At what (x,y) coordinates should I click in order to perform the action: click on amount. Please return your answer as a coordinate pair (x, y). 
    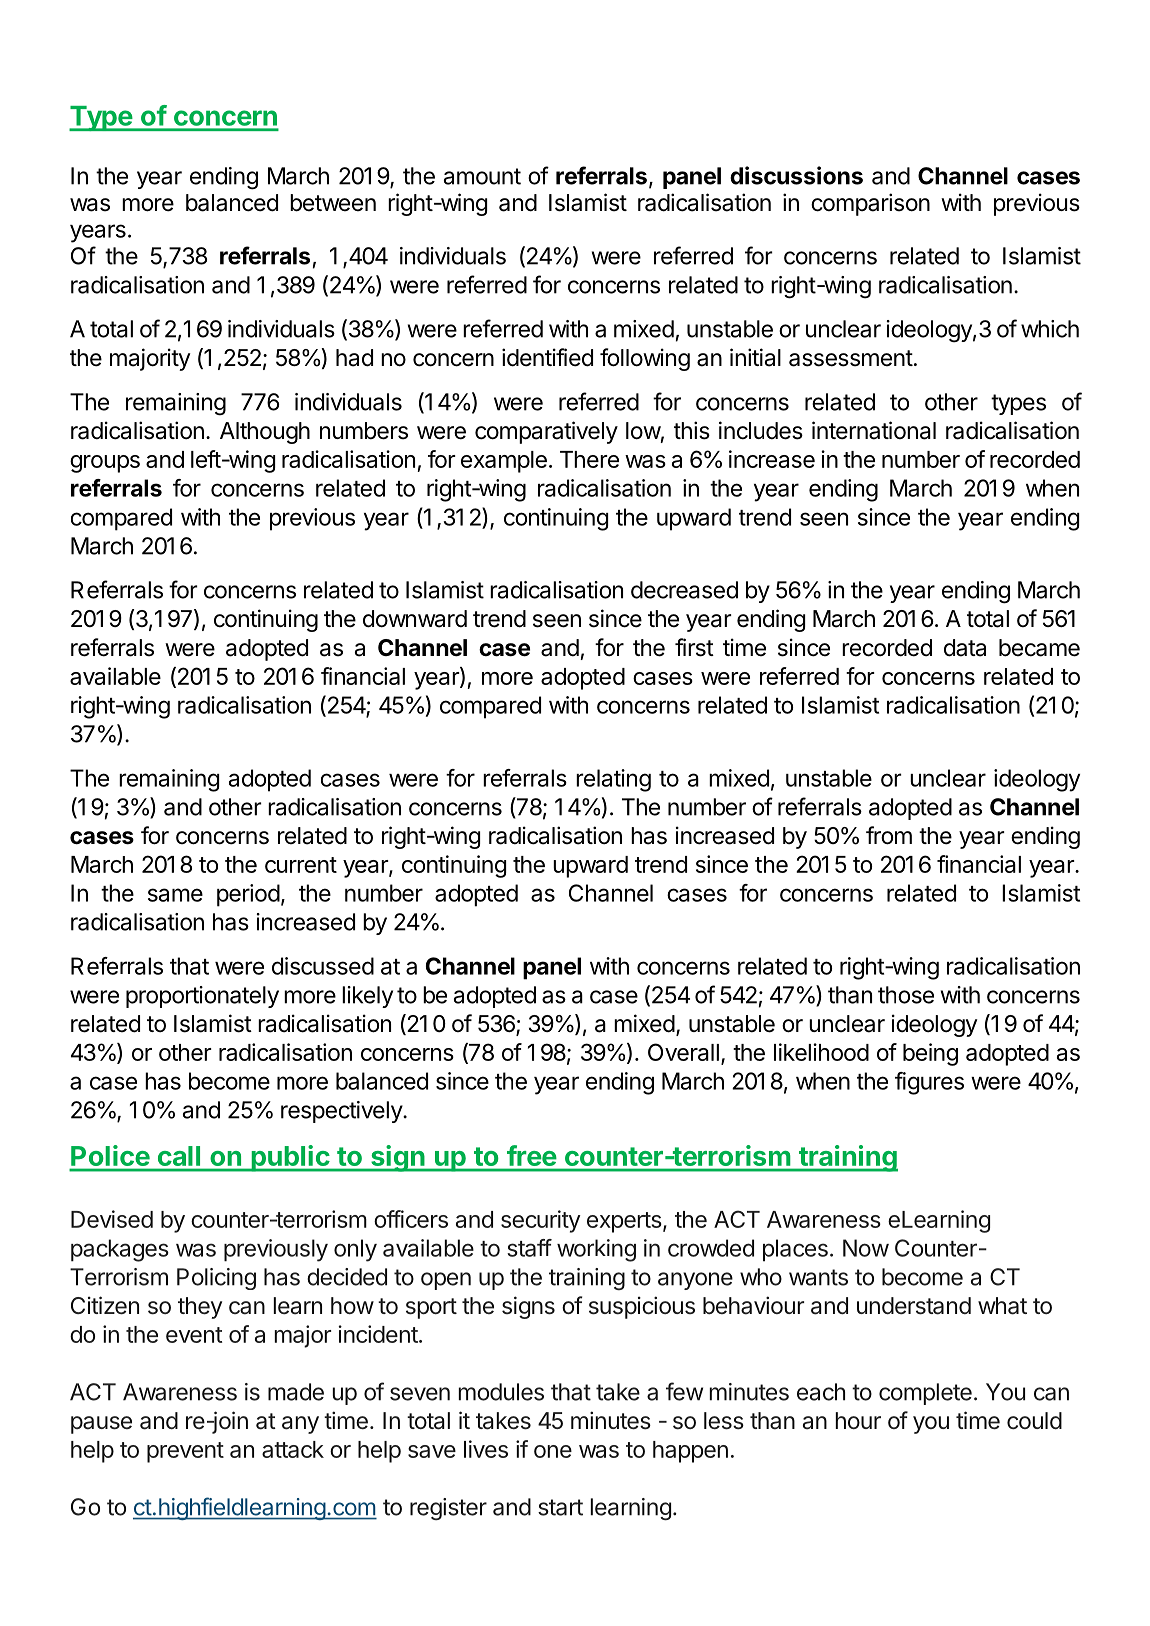
    Looking at the image, I should click on (482, 176).
